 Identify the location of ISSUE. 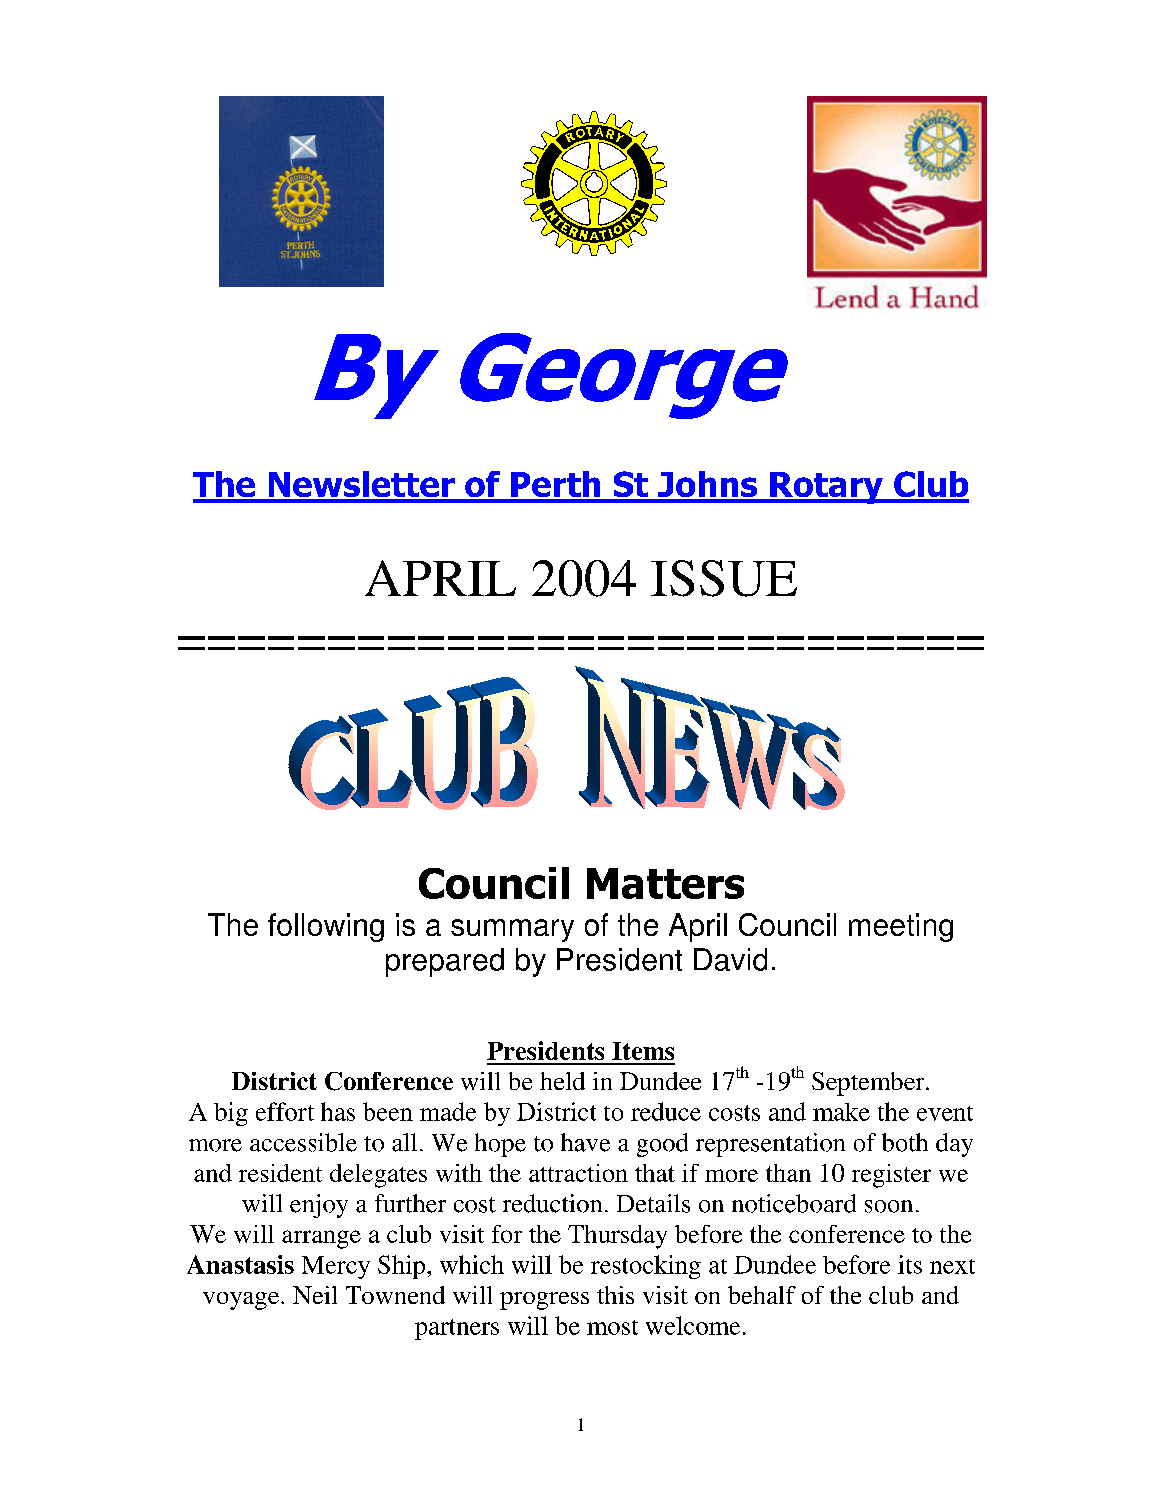
(724, 578).
